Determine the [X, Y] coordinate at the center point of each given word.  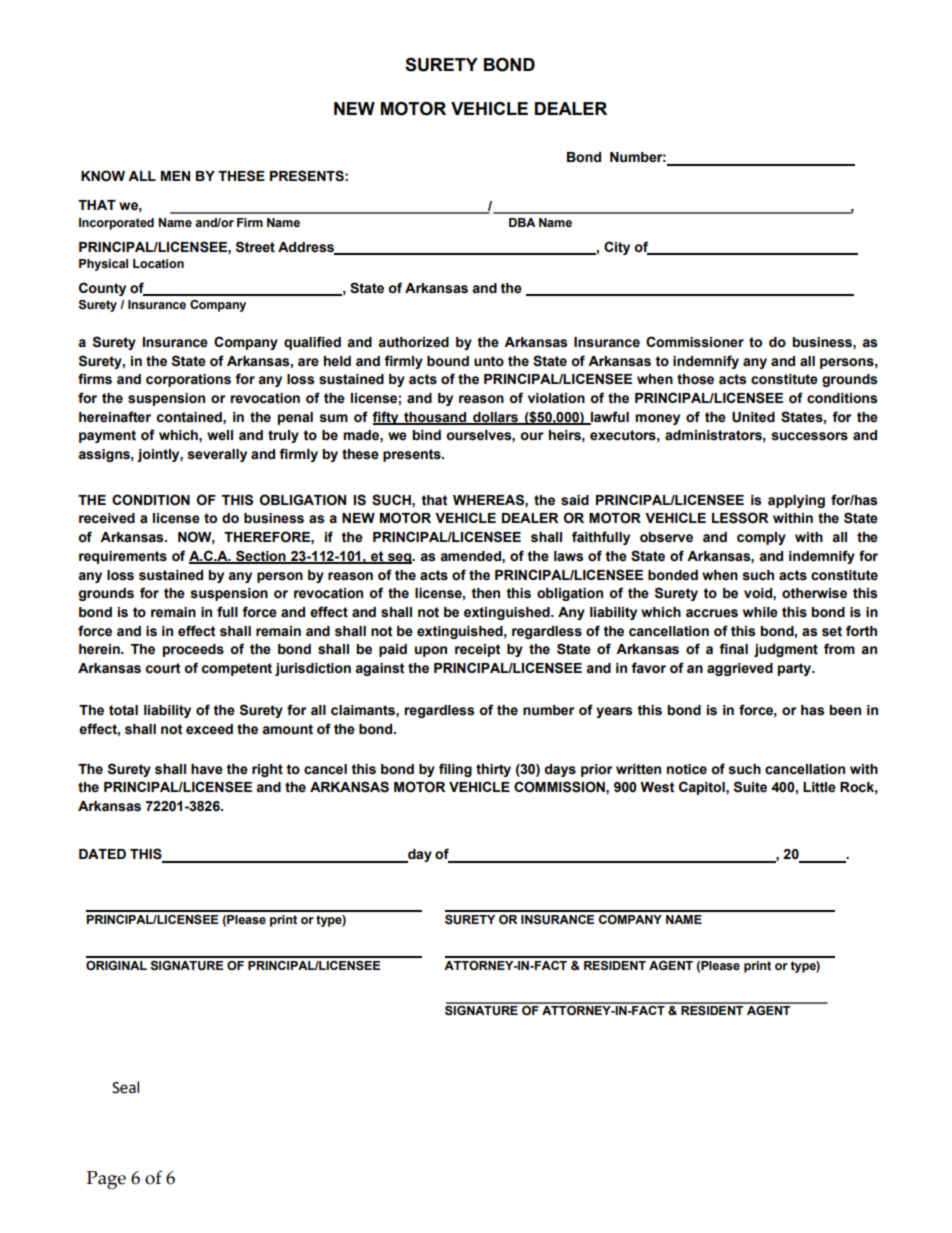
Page [106, 1180]
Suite [750, 787]
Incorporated [116, 224]
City [617, 248]
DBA [522, 222]
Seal [125, 1087]
